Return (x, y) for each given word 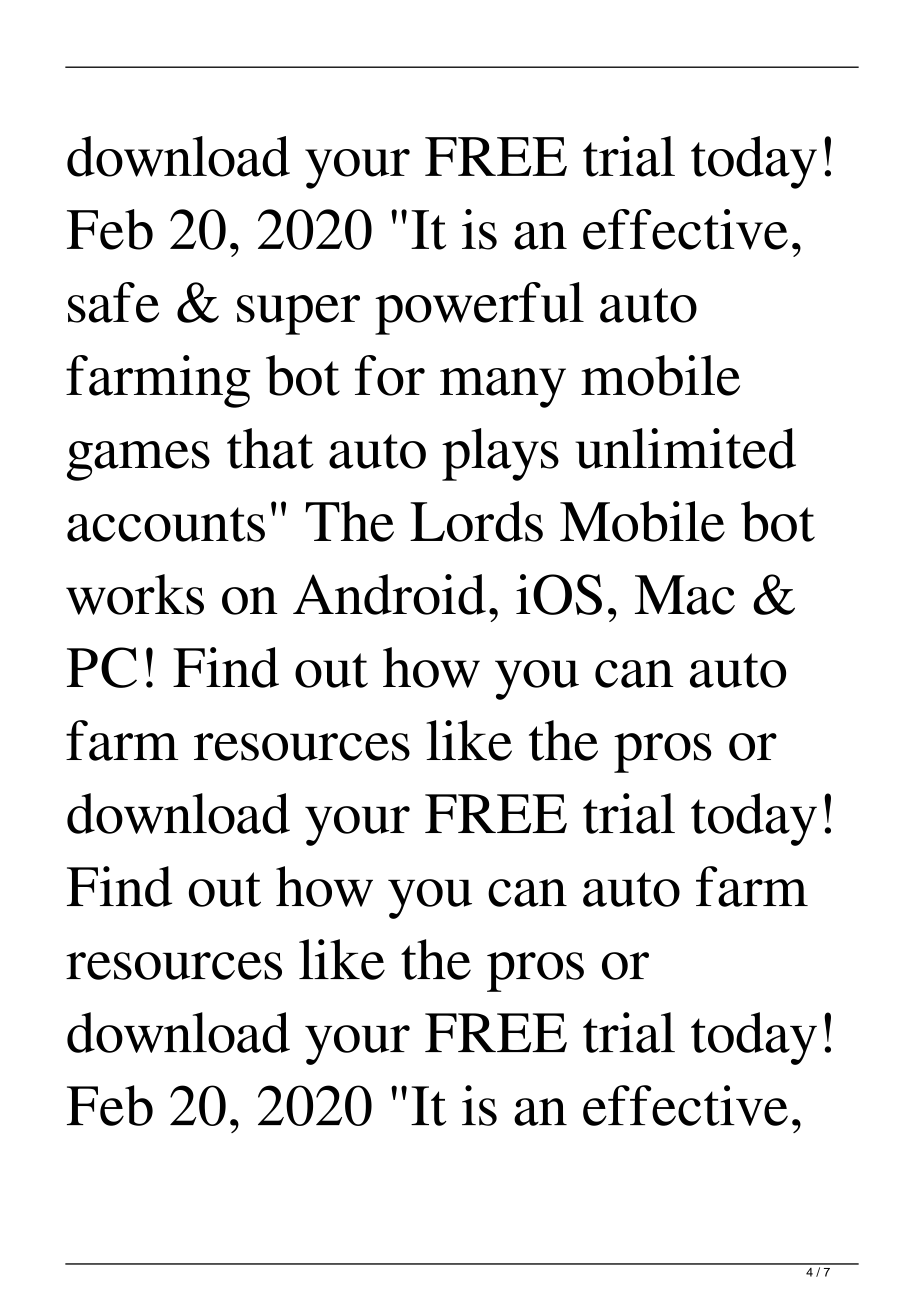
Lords (476, 521)
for (390, 375)
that (270, 448)
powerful (479, 308)
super (298, 315)
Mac (685, 595)
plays (500, 454)
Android (389, 594)
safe (113, 302)
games (138, 461)
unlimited (685, 448)
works (135, 594)
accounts (166, 524)
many (503, 388)
